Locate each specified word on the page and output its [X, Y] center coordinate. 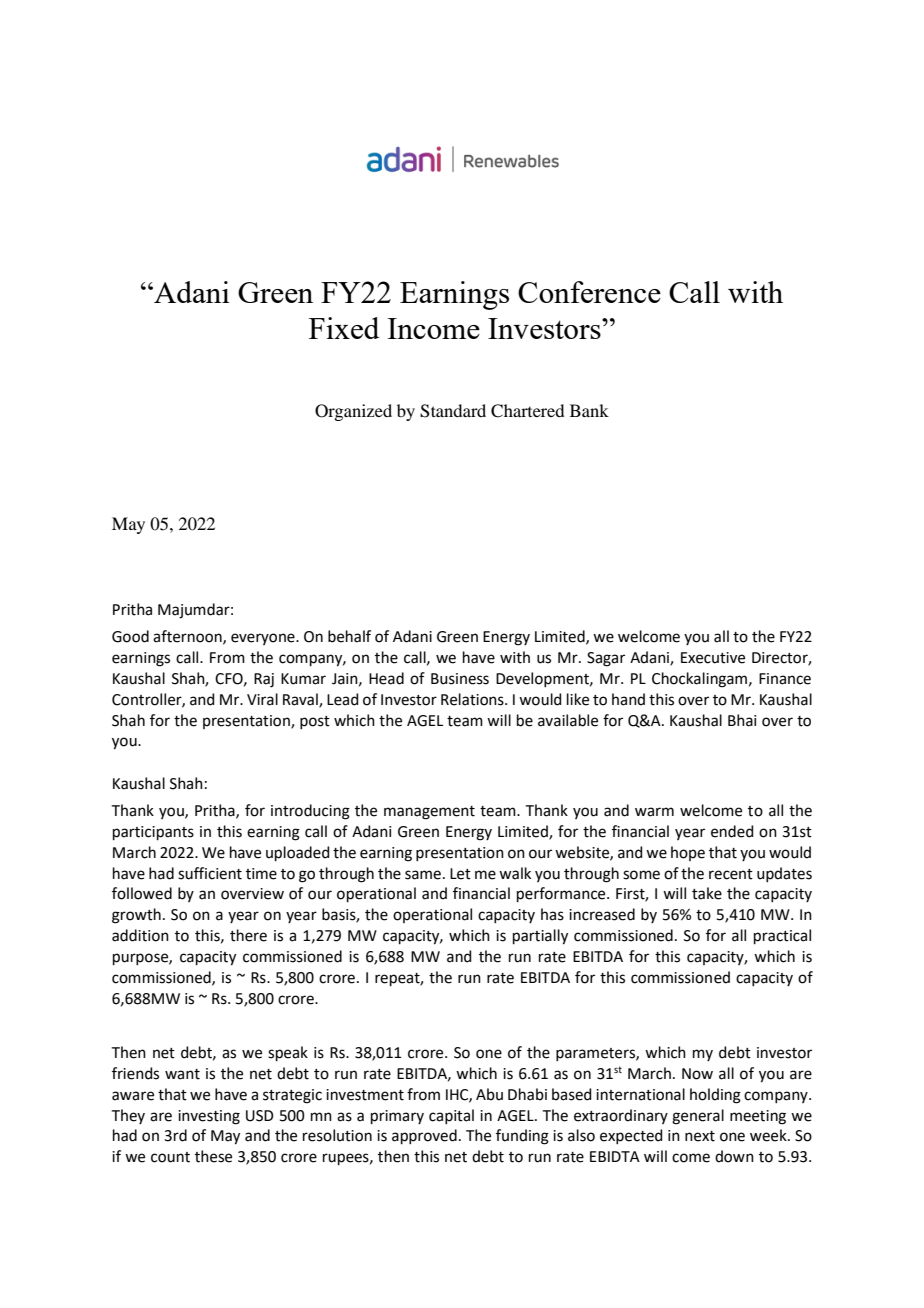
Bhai [742, 720]
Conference [589, 292]
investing [209, 1117]
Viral [262, 699]
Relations [473, 699]
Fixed [344, 328]
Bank [589, 410]
